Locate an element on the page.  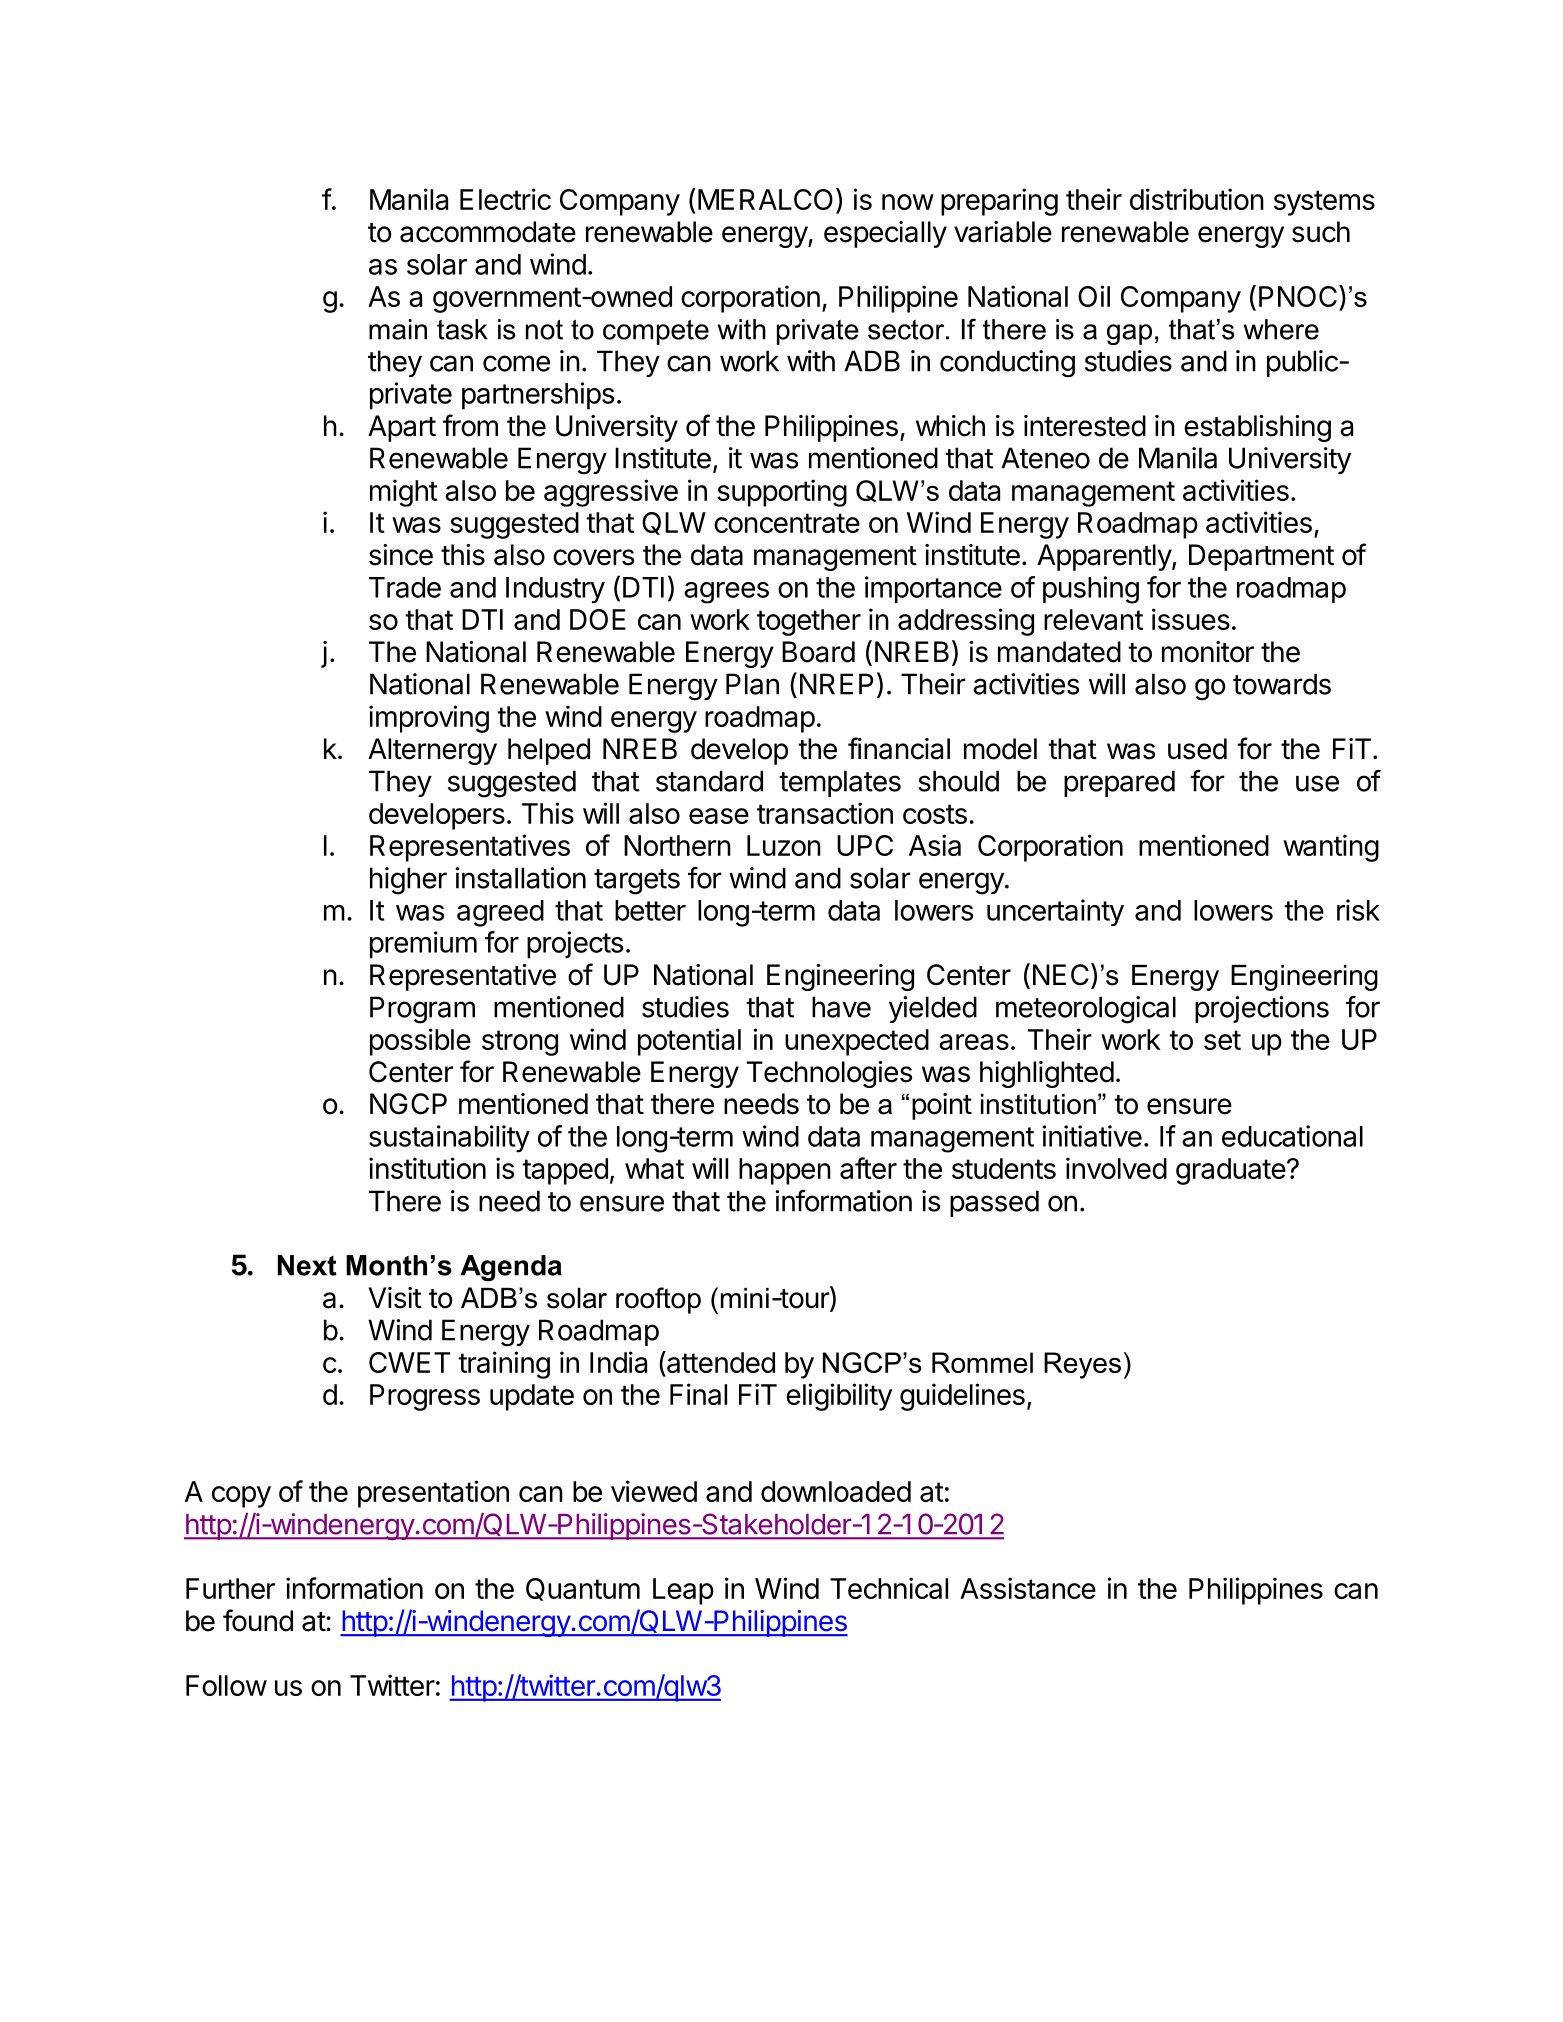
Technical is located at coordinates (889, 1588).
